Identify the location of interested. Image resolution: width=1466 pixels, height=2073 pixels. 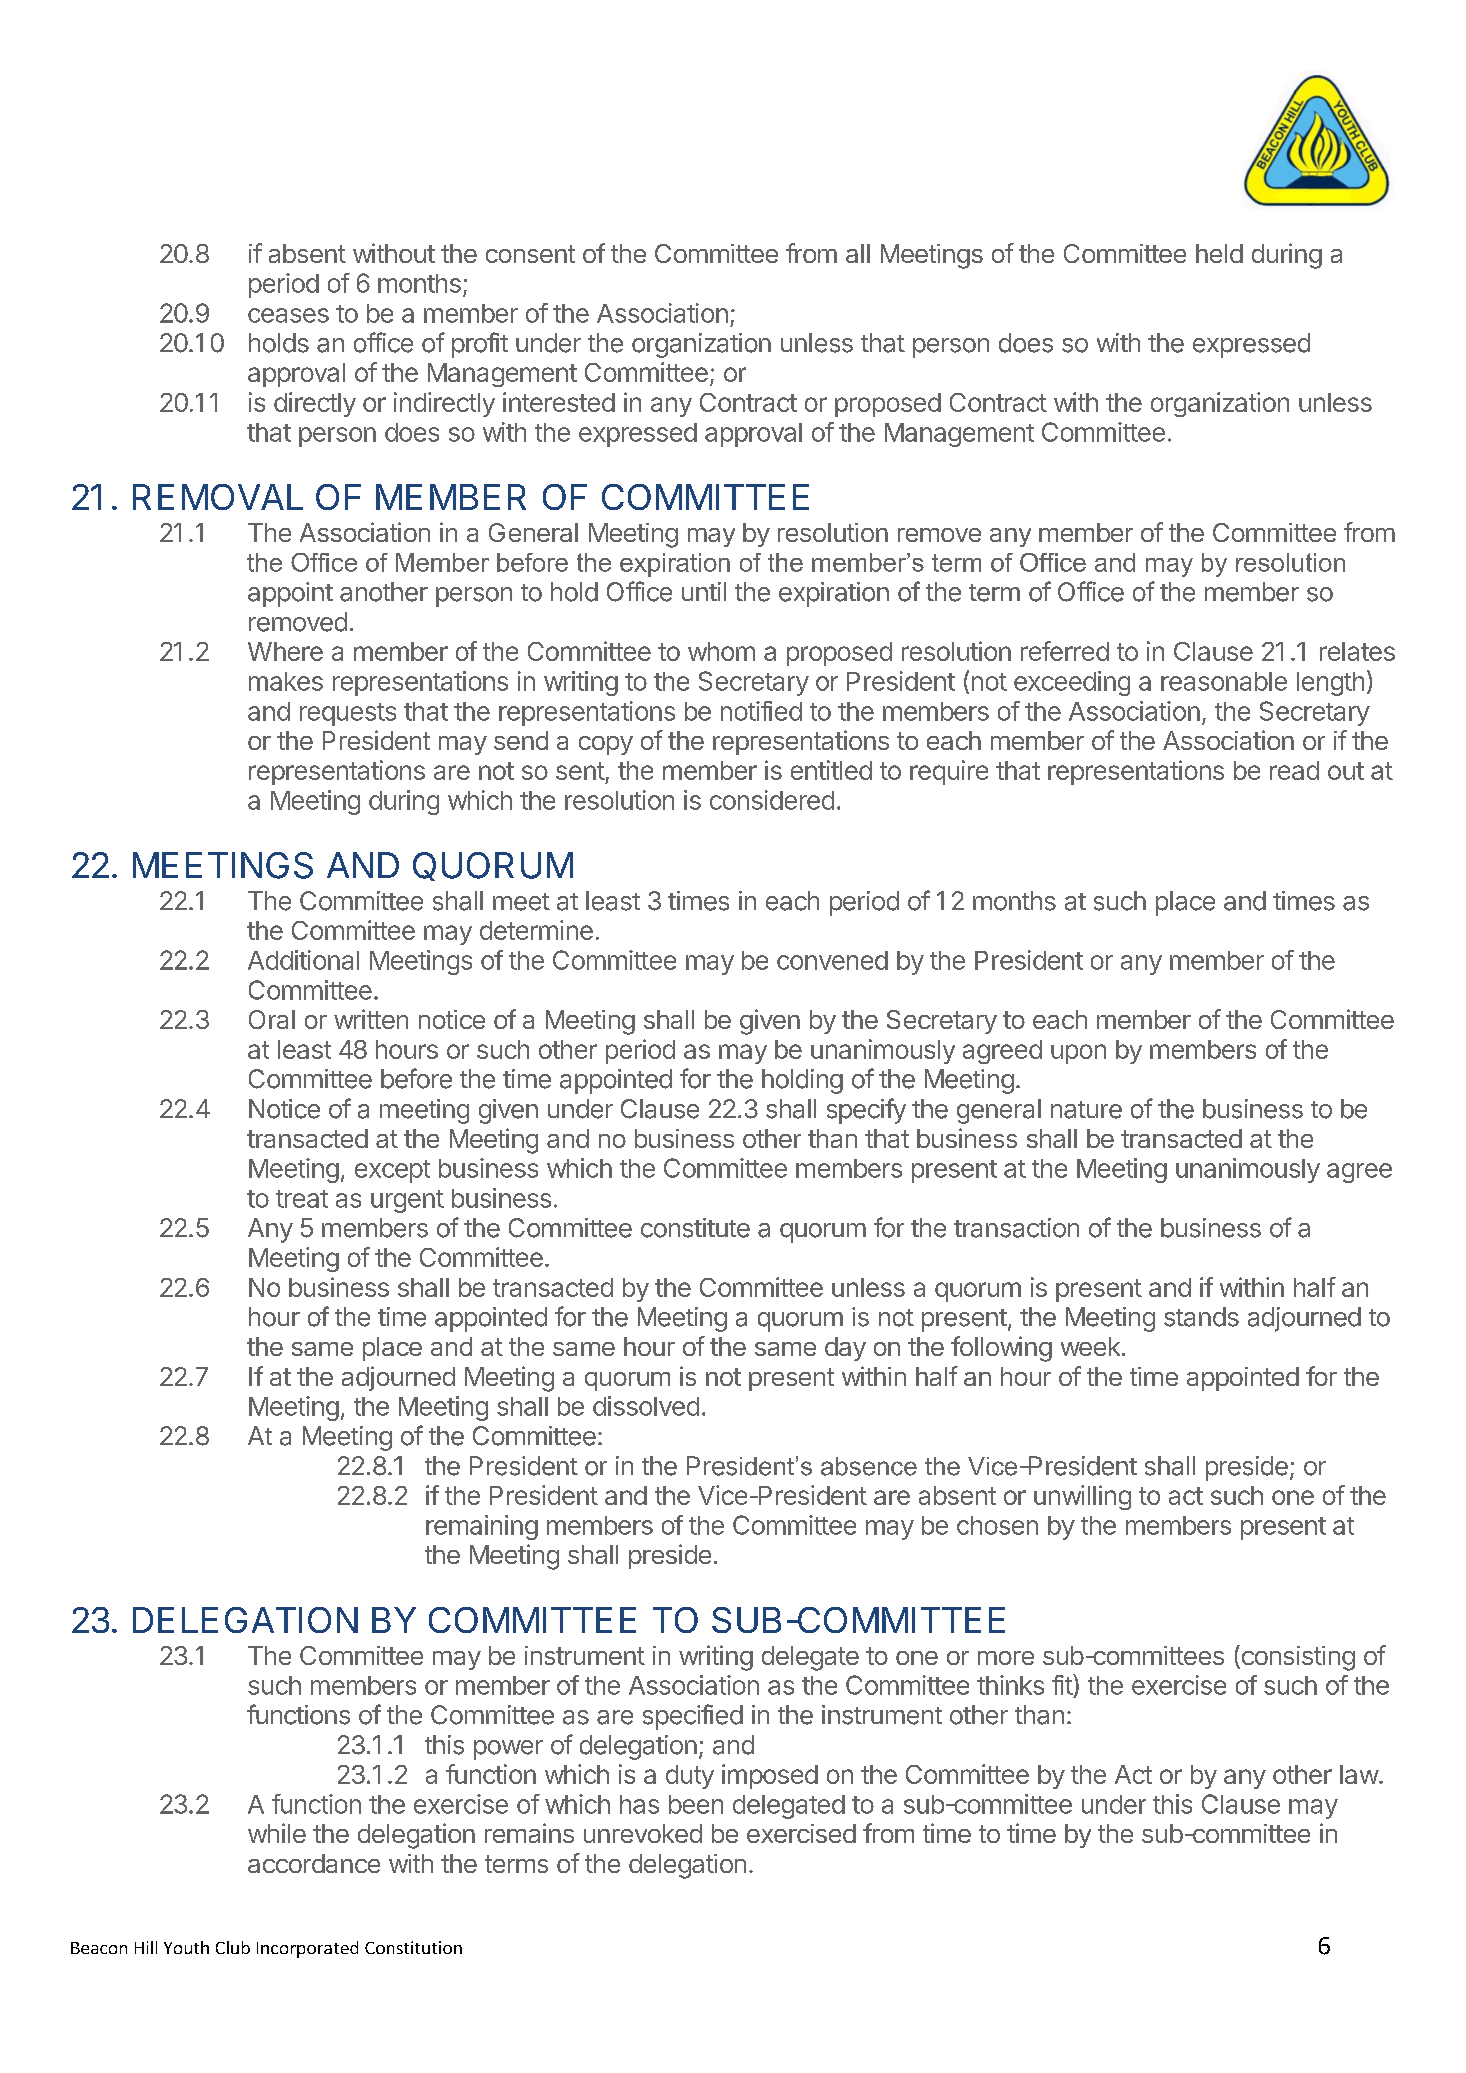
(559, 402).
